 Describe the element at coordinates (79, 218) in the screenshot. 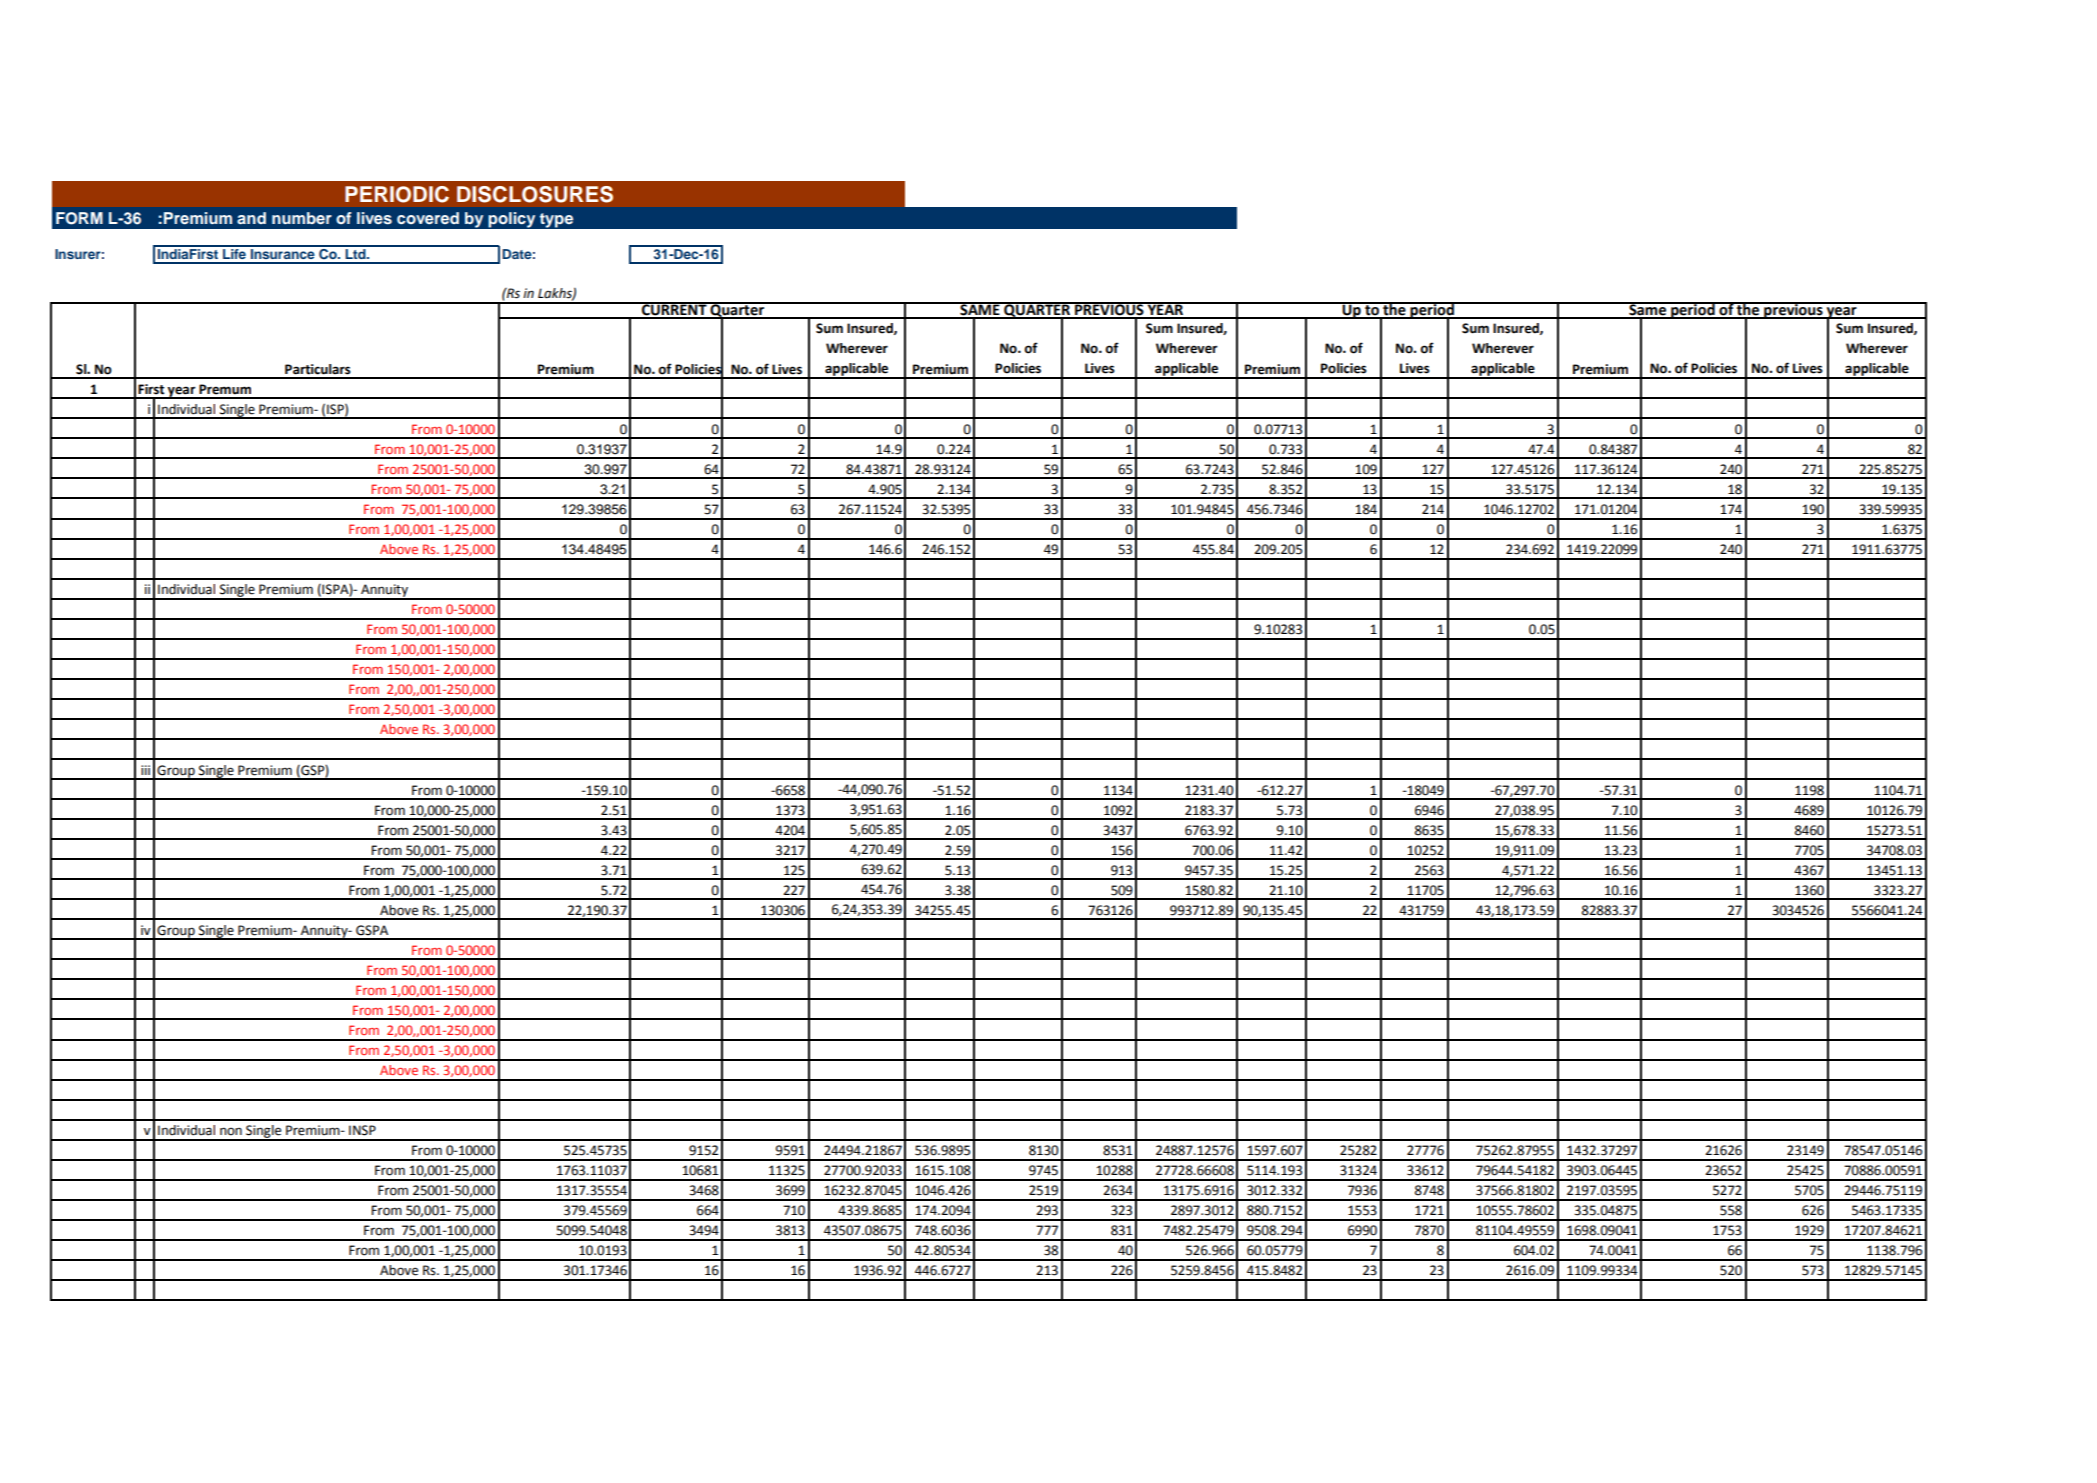

I see `FORM` at that location.
